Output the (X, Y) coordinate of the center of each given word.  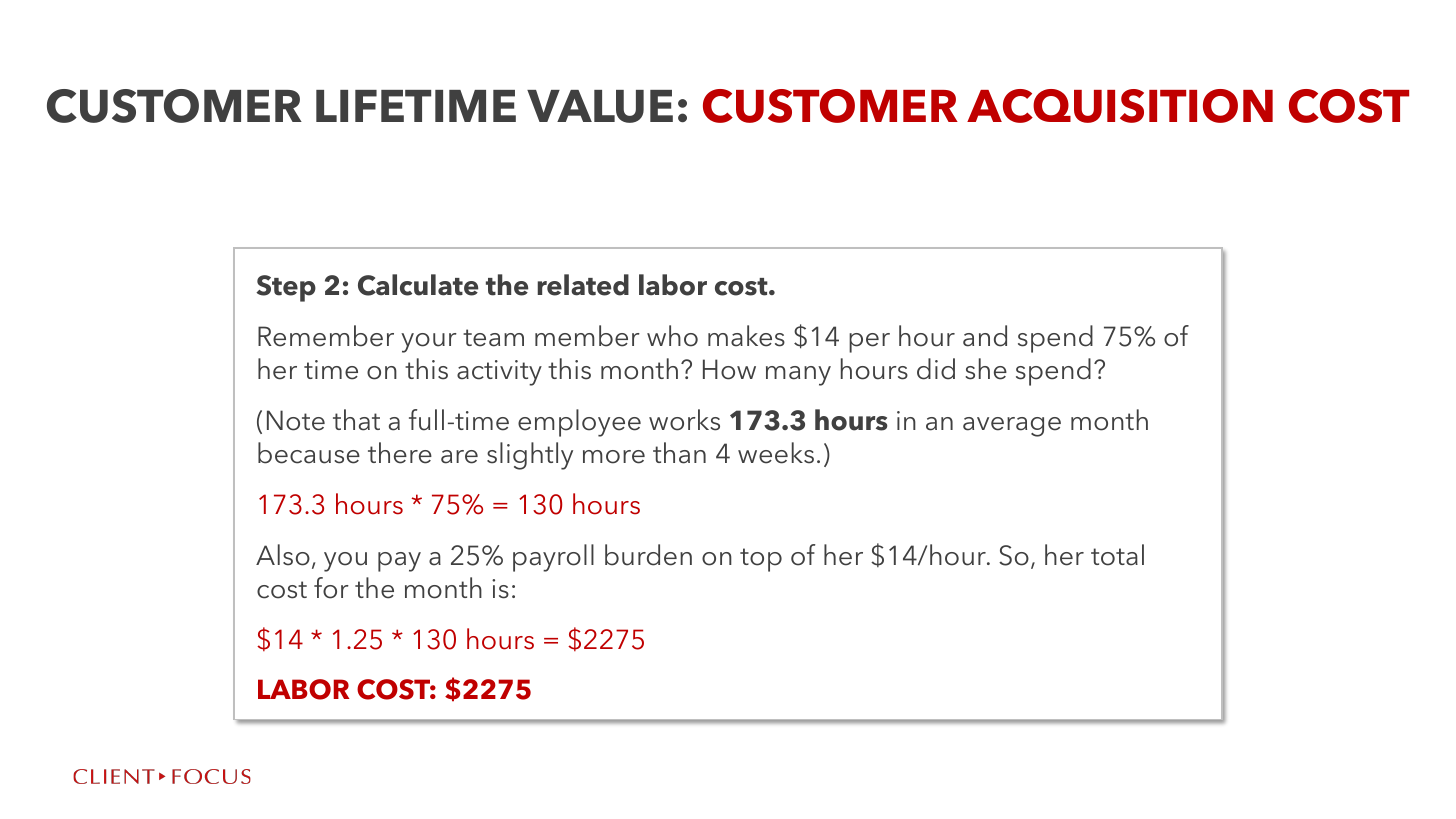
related (583, 285)
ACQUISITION (1120, 106)
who (672, 336)
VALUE (600, 106)
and (985, 336)
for (331, 588)
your (429, 343)
